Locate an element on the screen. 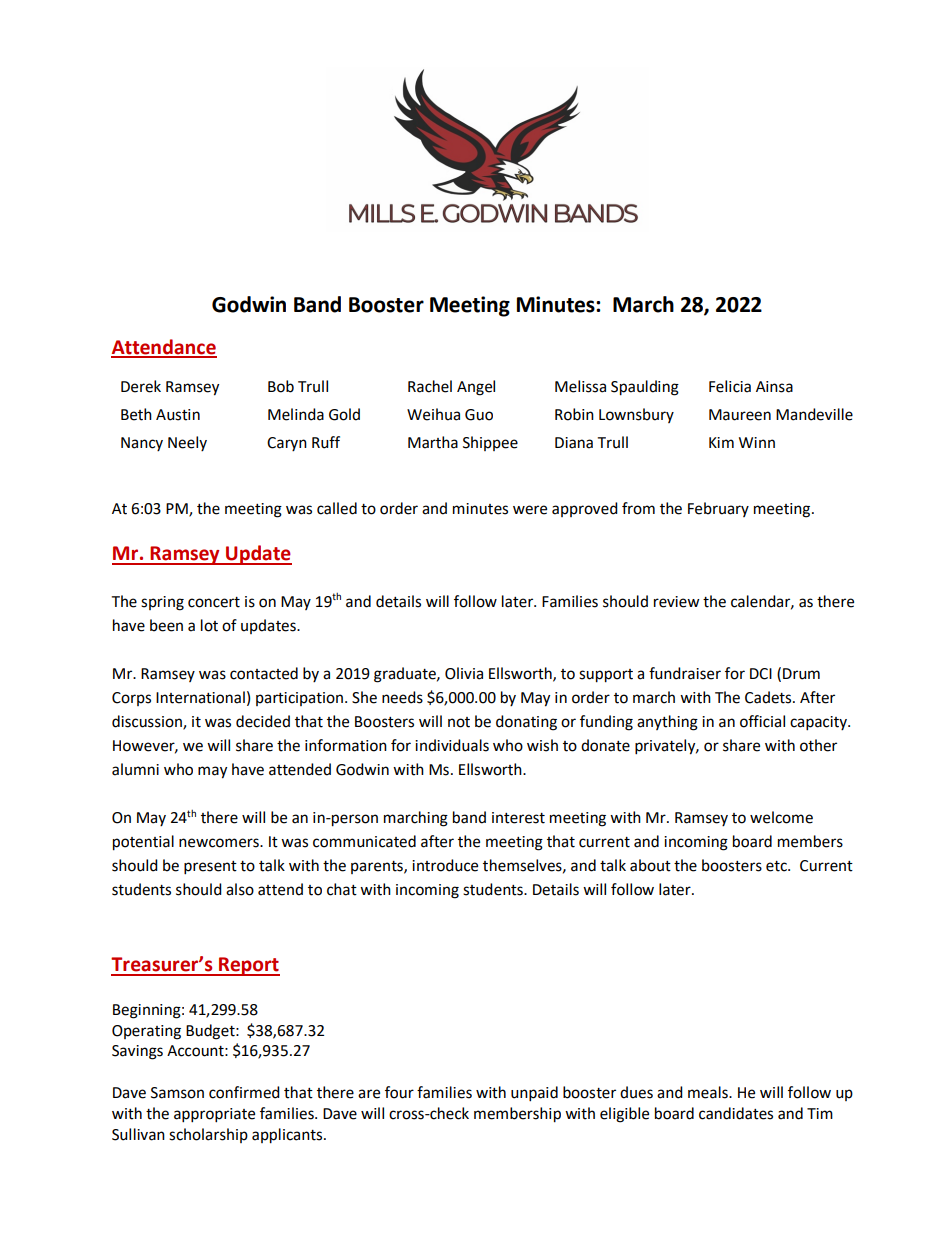 The height and width of the screenshot is (1233, 952). lot is located at coordinates (209, 625).
